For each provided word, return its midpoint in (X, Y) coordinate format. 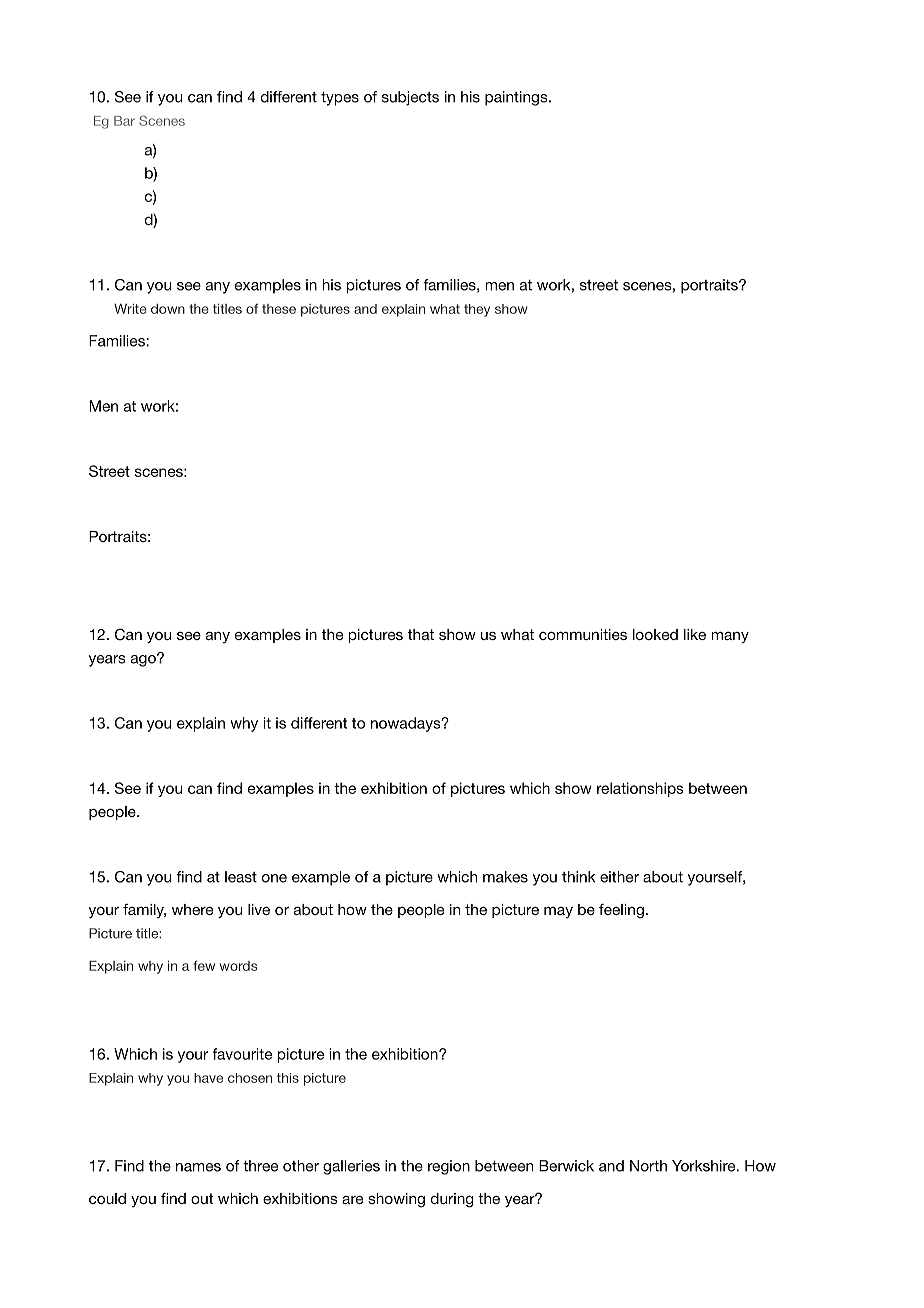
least (241, 877)
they (477, 310)
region (449, 1167)
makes (505, 877)
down (168, 309)
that (421, 634)
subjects (410, 98)
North (648, 1166)
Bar (124, 121)
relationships (640, 789)
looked (655, 634)
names (198, 1167)
